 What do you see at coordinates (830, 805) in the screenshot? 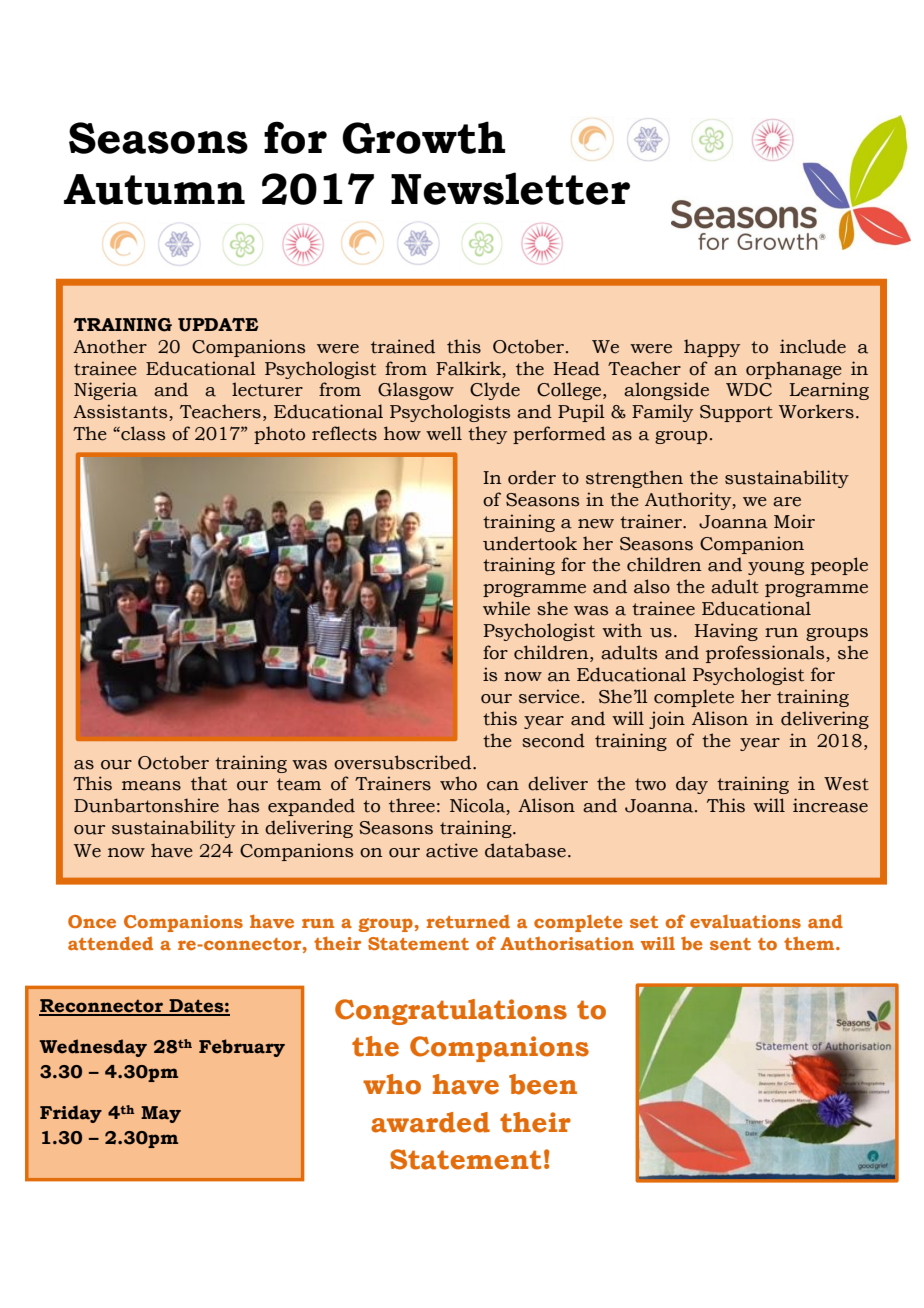
I see `increase` at bounding box center [830, 805].
